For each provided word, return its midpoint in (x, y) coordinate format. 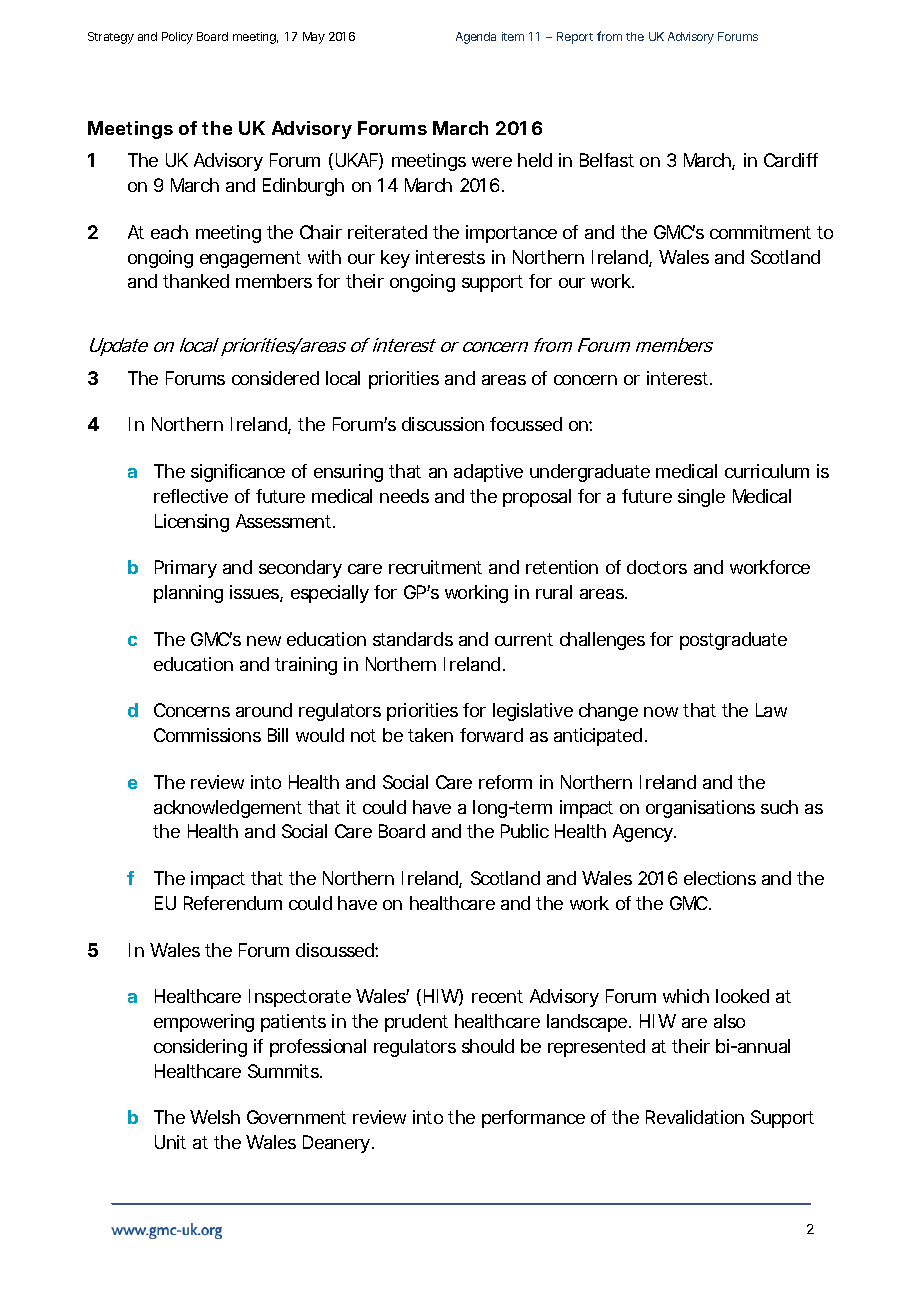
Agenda (476, 38)
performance (533, 1119)
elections (720, 878)
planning (188, 594)
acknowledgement (228, 809)
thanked (196, 281)
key (395, 259)
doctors (657, 567)
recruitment (435, 567)
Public (525, 831)
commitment (760, 232)
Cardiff (791, 160)
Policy (177, 38)
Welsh (215, 1117)
